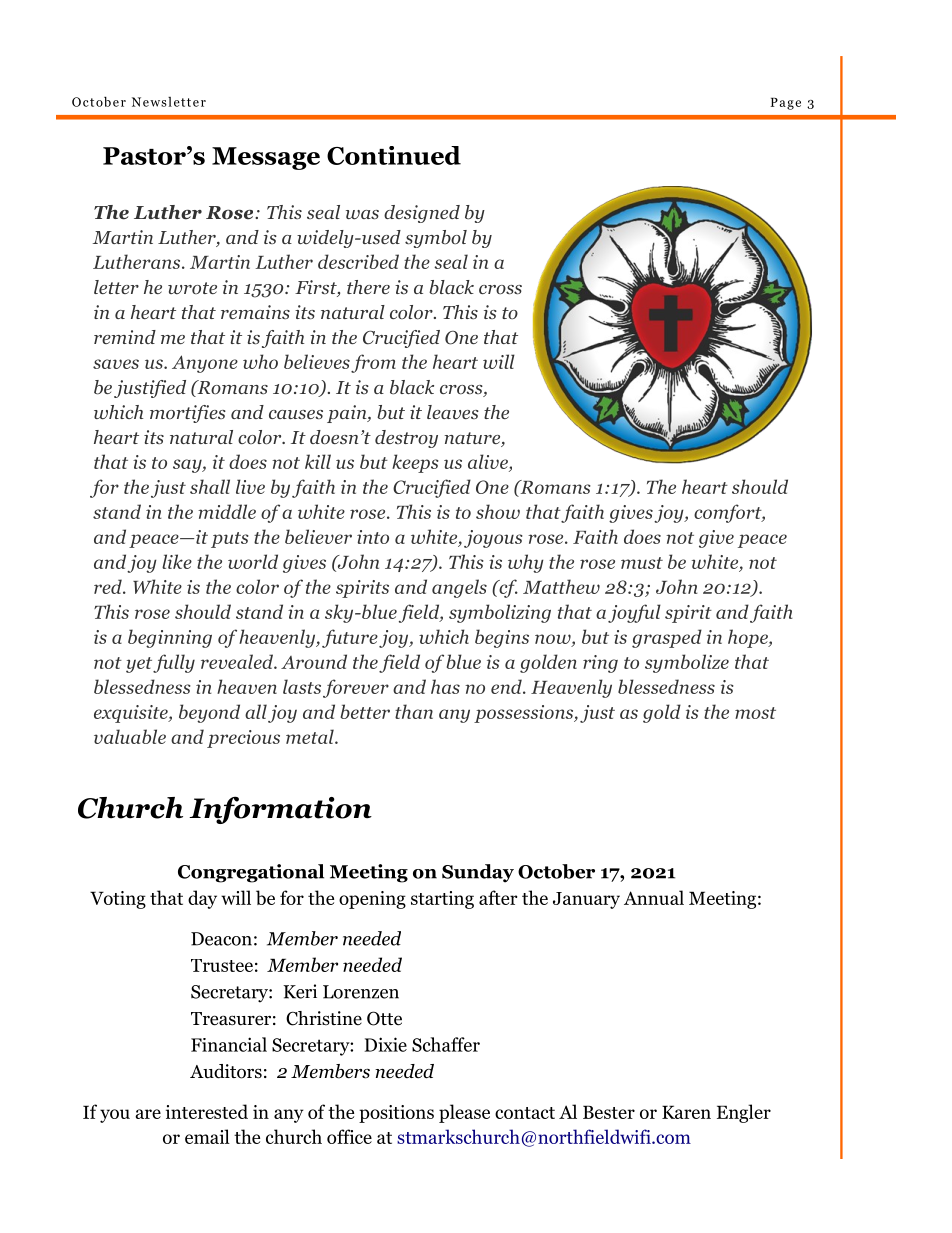 This page has width=952, height=1233. I want to click on Continued, so click(394, 155).
